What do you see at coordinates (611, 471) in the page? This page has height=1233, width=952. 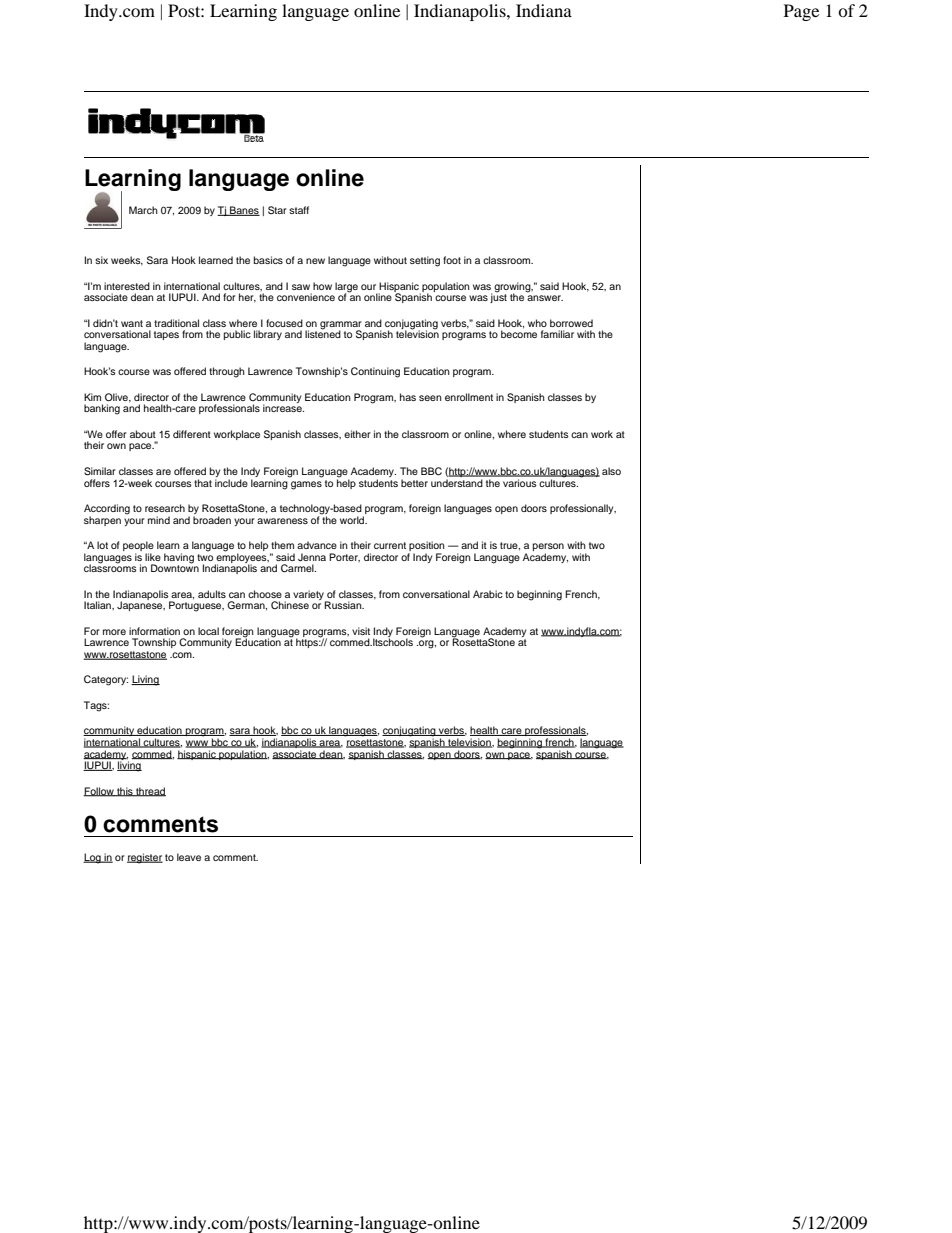 I see `also` at bounding box center [611, 471].
